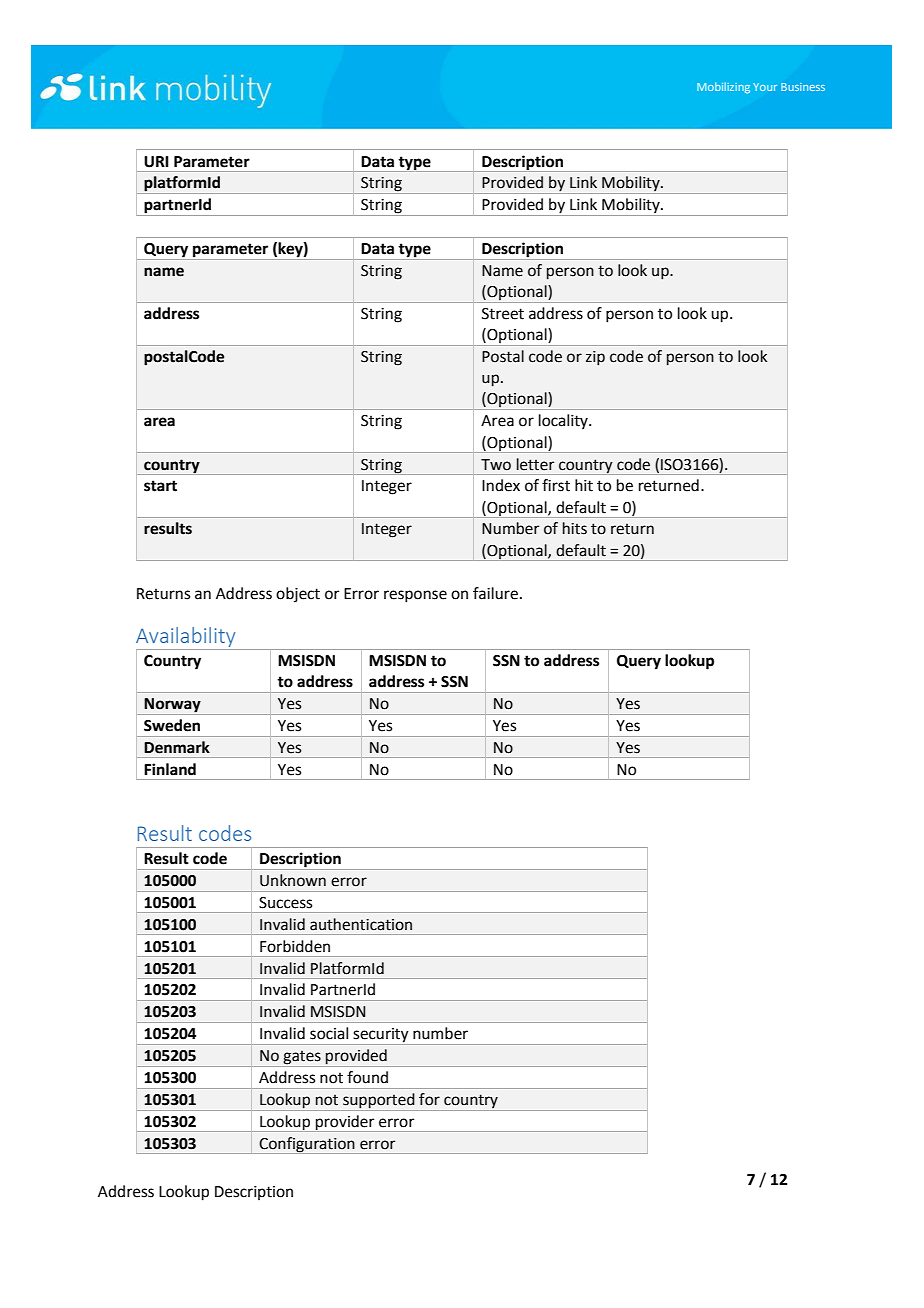 The height and width of the screenshot is (1308, 924). Describe the element at coordinates (723, 88) in the screenshot. I see `Mobilizing` at that location.
